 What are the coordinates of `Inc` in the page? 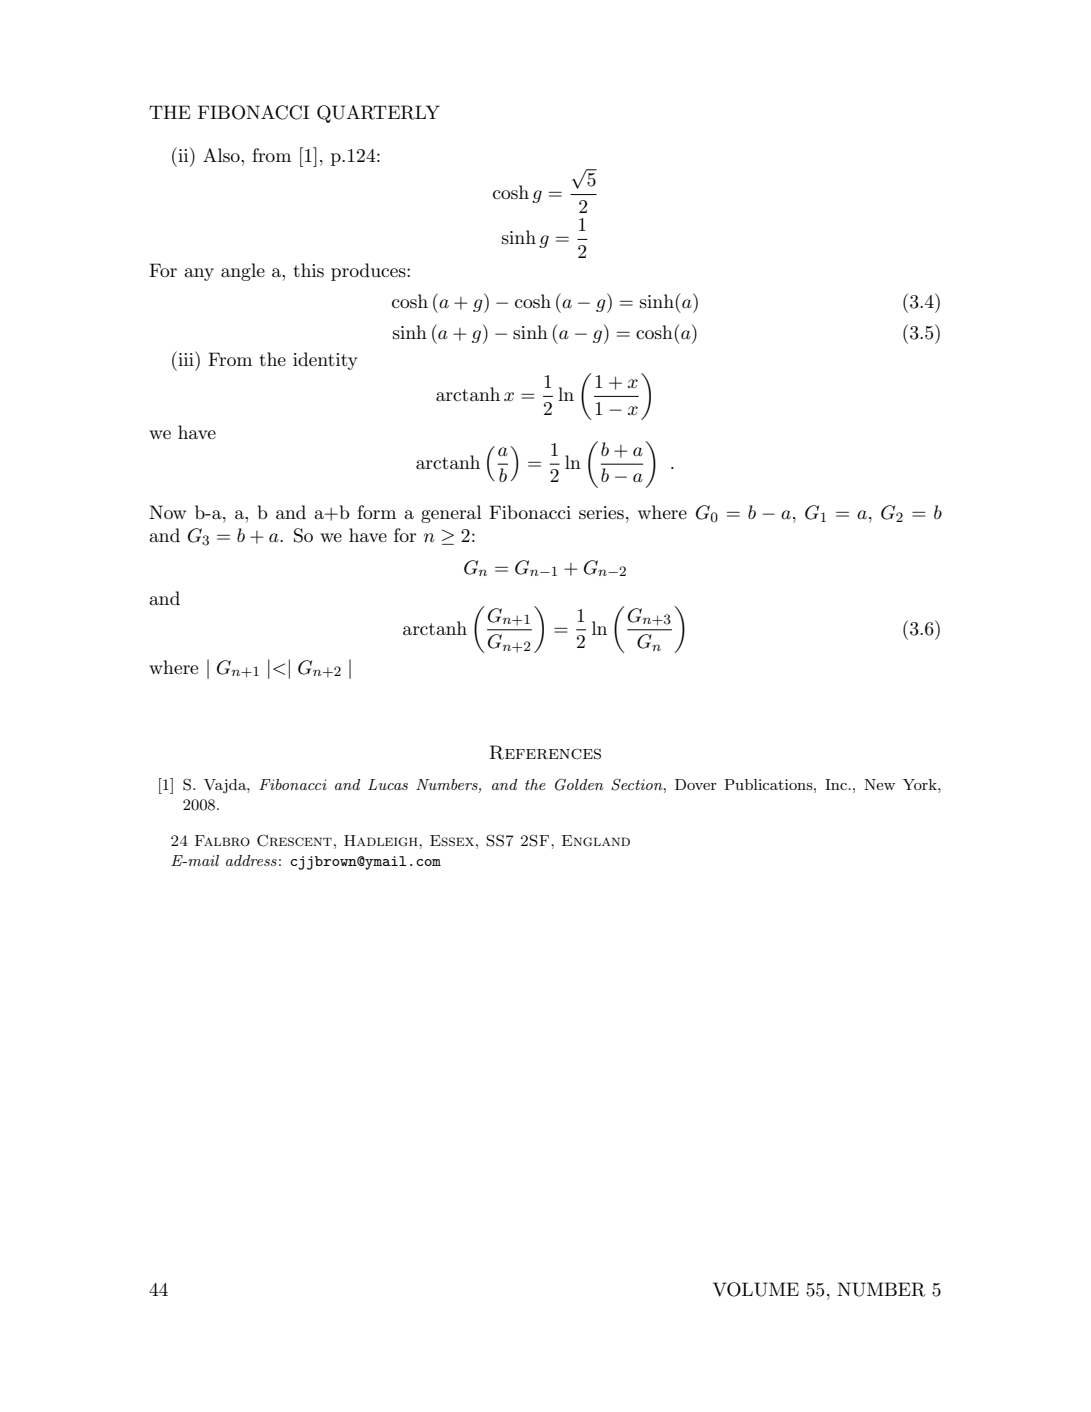 It's located at (837, 784).
